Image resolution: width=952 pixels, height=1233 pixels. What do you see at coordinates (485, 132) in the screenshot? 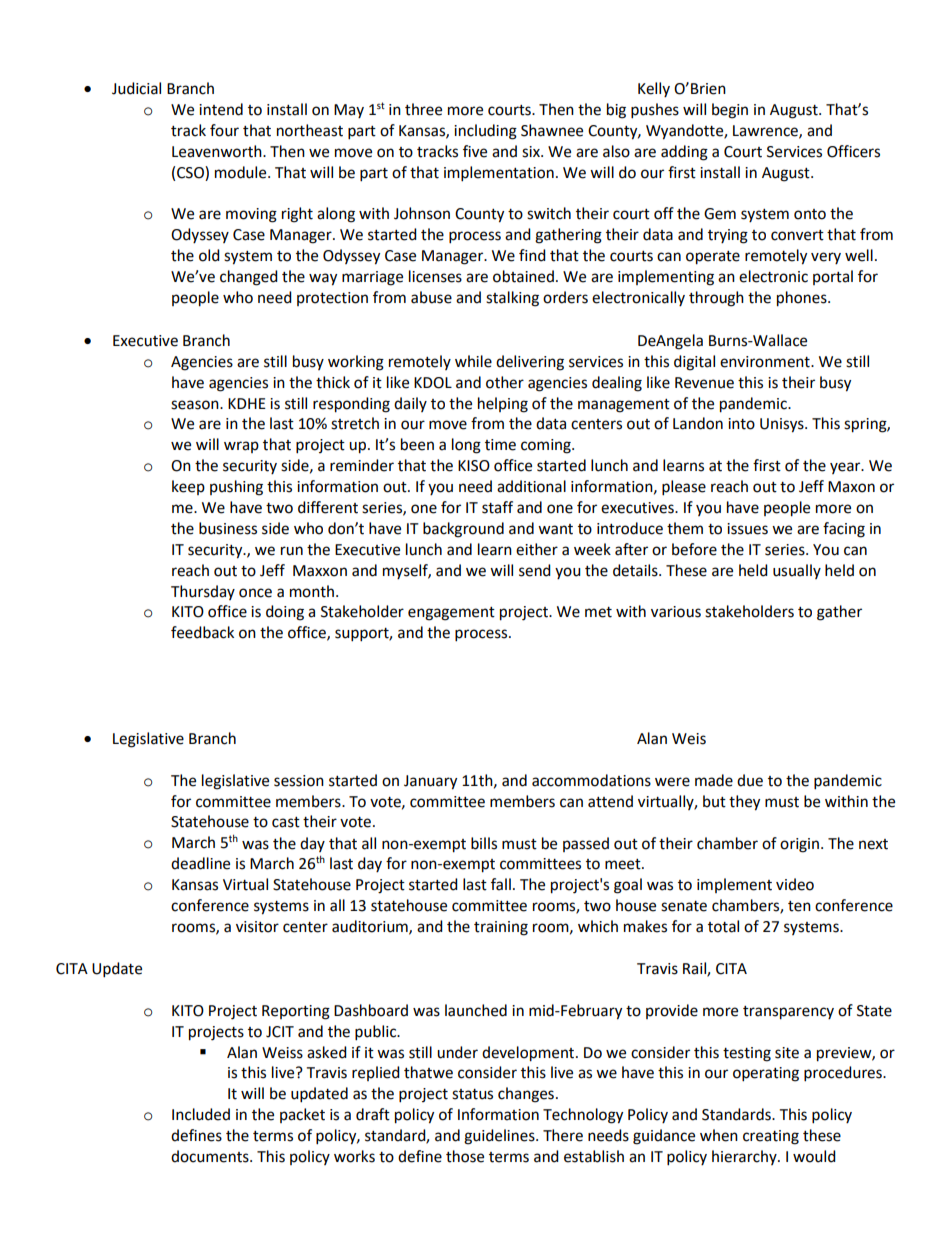
I see `including` at bounding box center [485, 132].
